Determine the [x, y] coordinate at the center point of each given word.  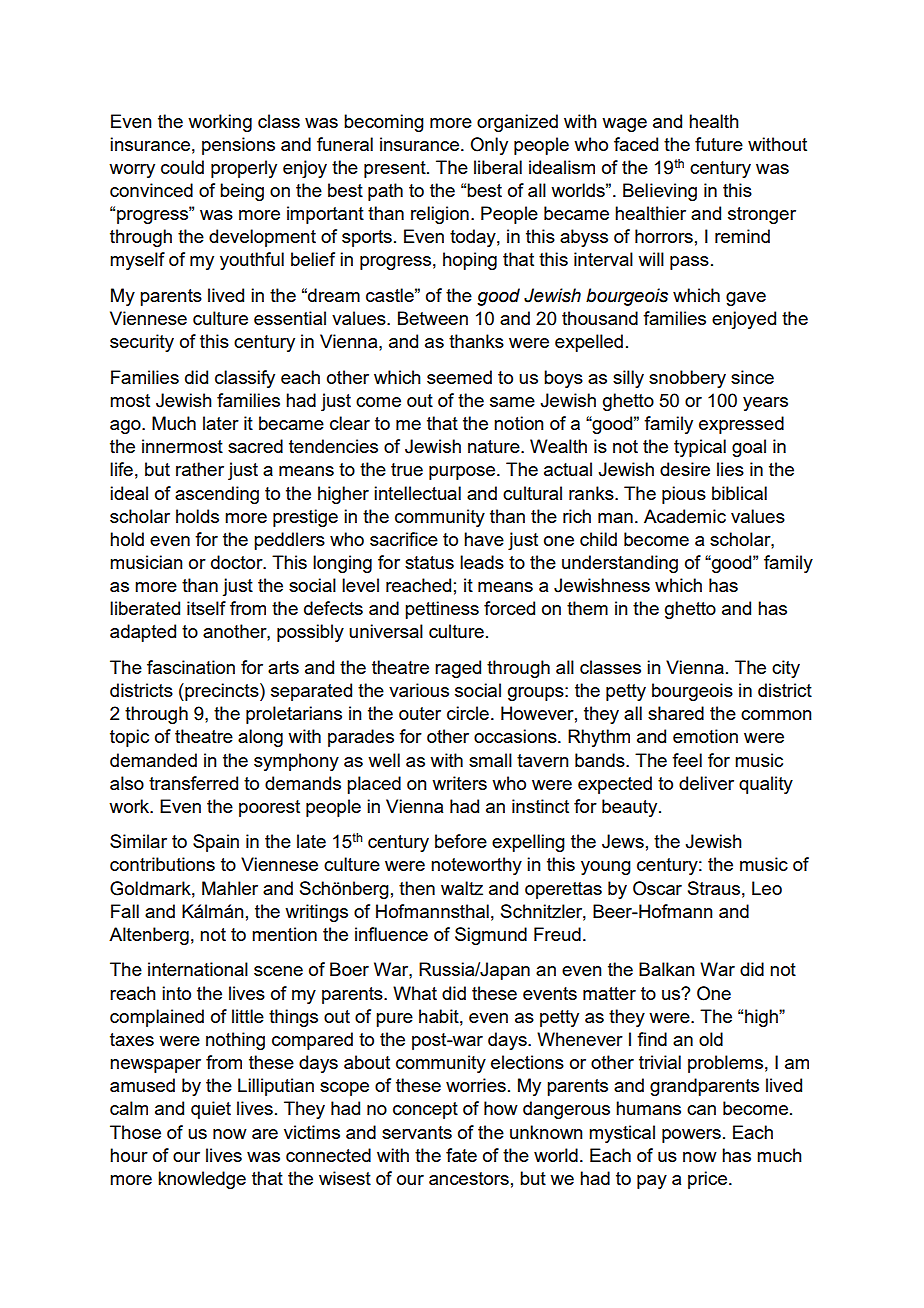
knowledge [202, 1180]
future [719, 144]
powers [691, 1136]
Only [489, 146]
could [182, 167]
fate [461, 1155]
